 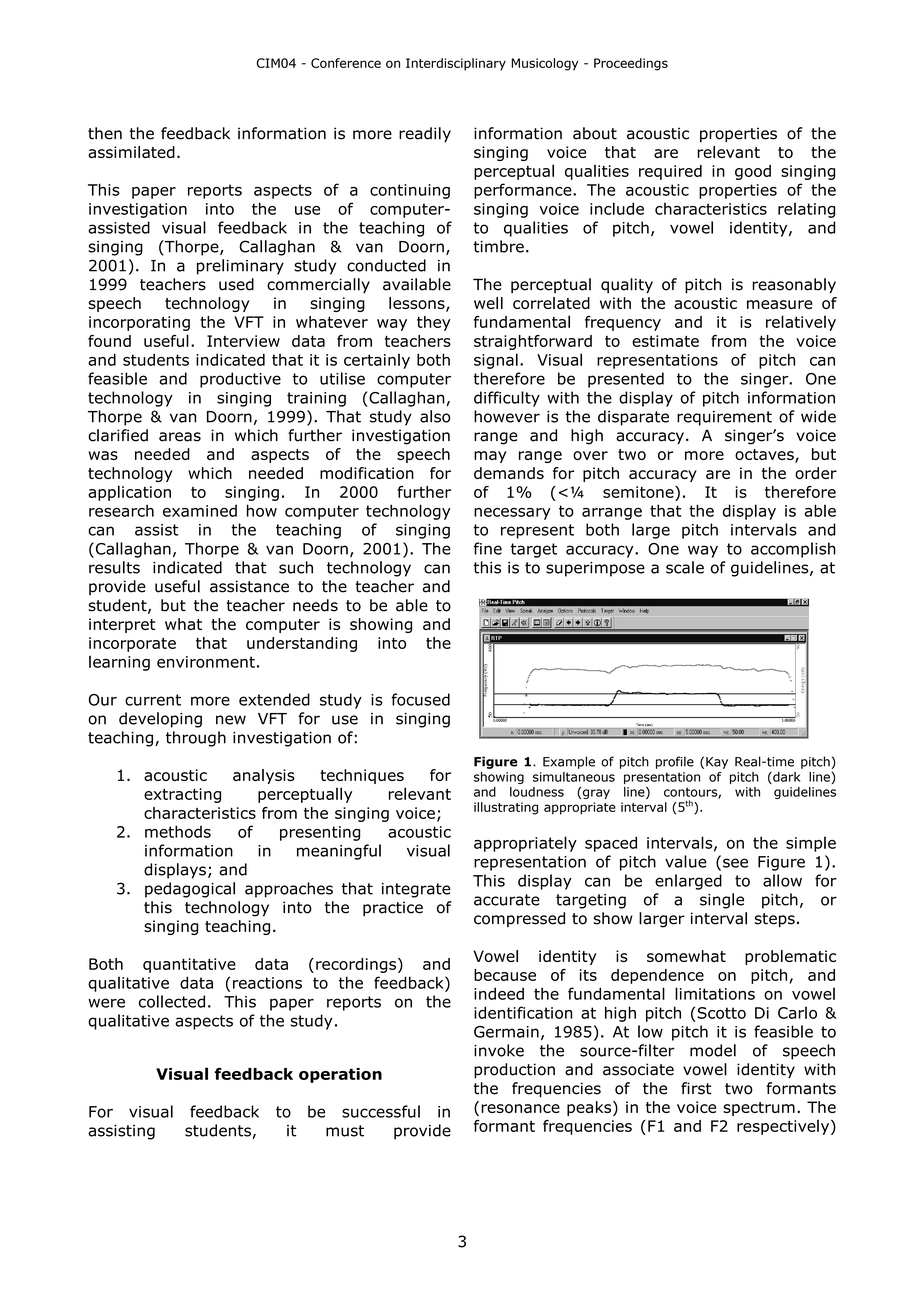 I want to click on good, so click(x=753, y=172).
